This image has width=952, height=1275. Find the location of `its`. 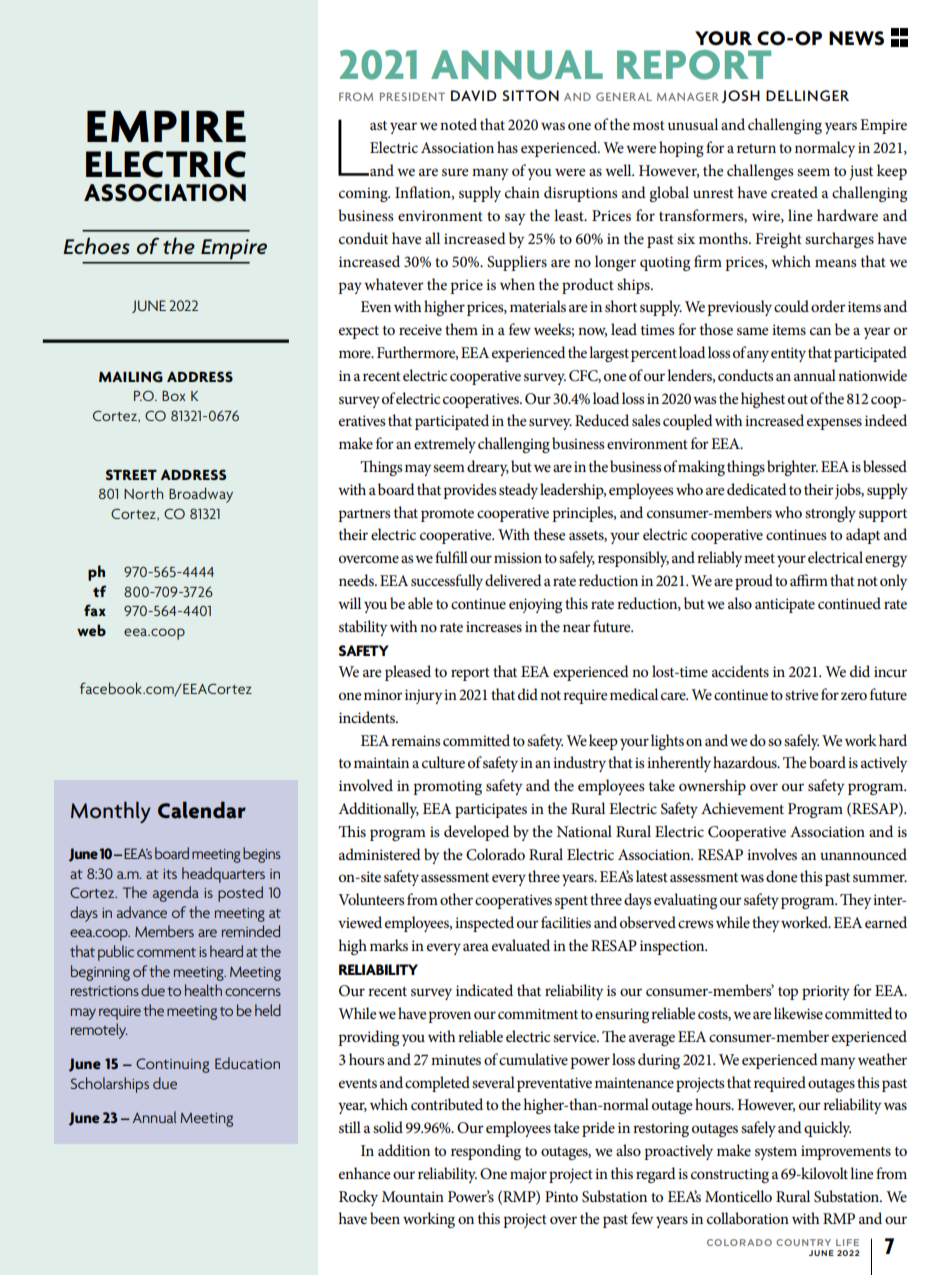

its is located at coordinates (170, 874).
